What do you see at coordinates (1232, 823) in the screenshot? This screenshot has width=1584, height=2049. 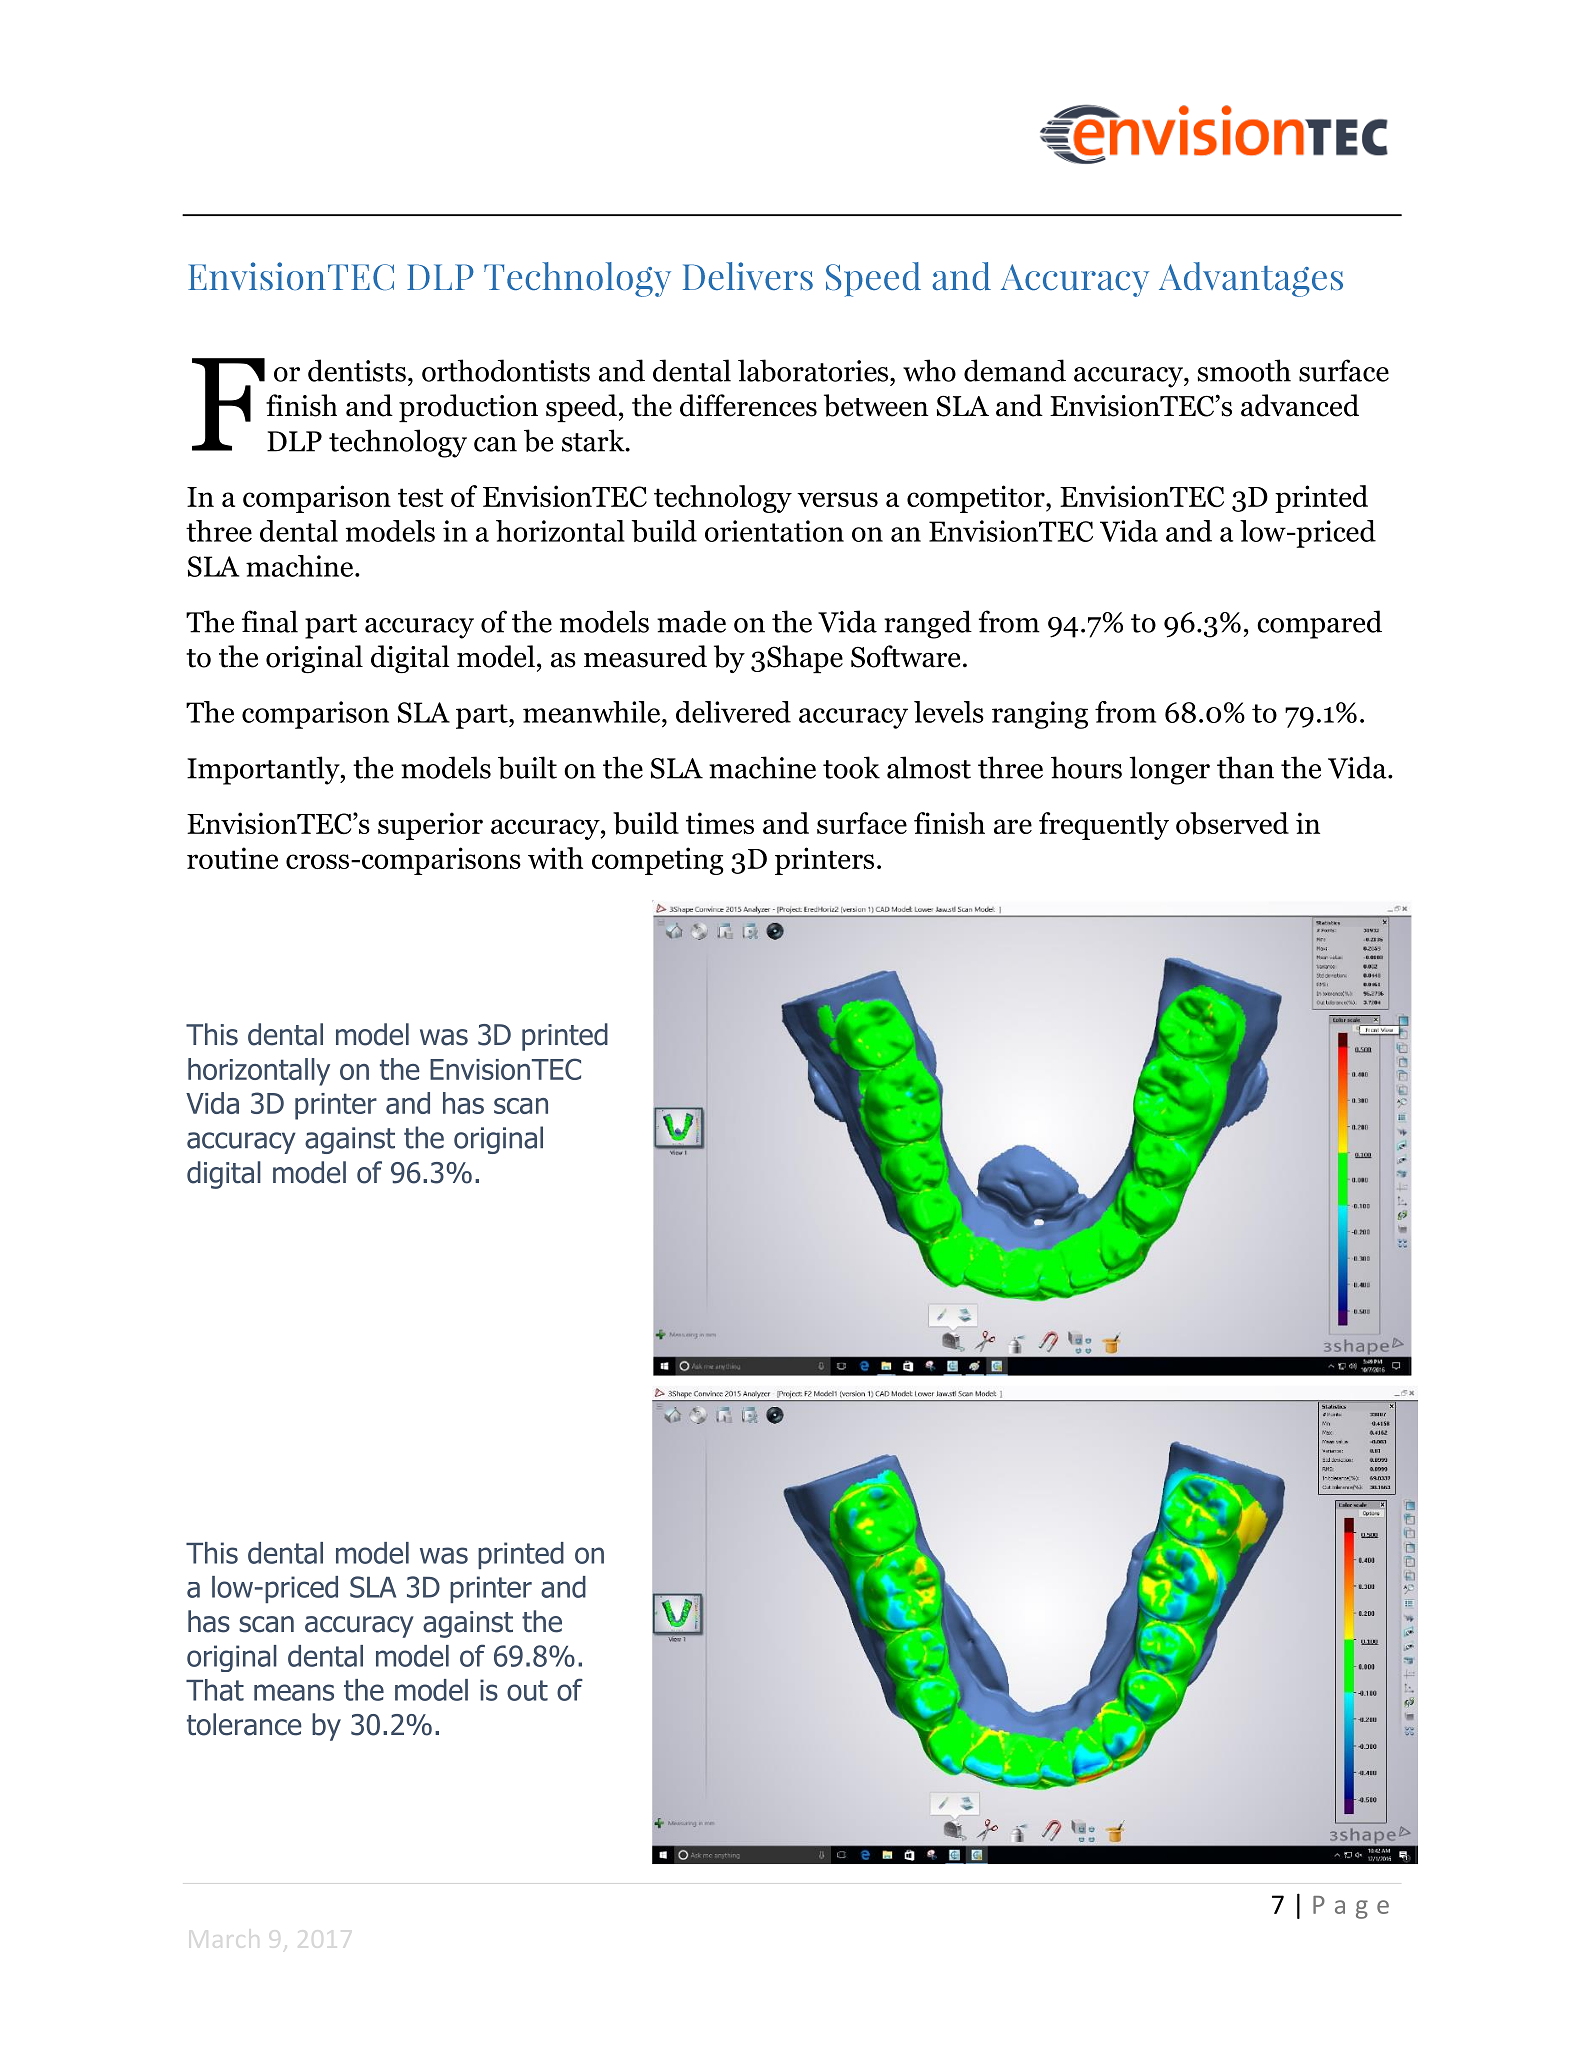 I see `observed` at bounding box center [1232, 823].
